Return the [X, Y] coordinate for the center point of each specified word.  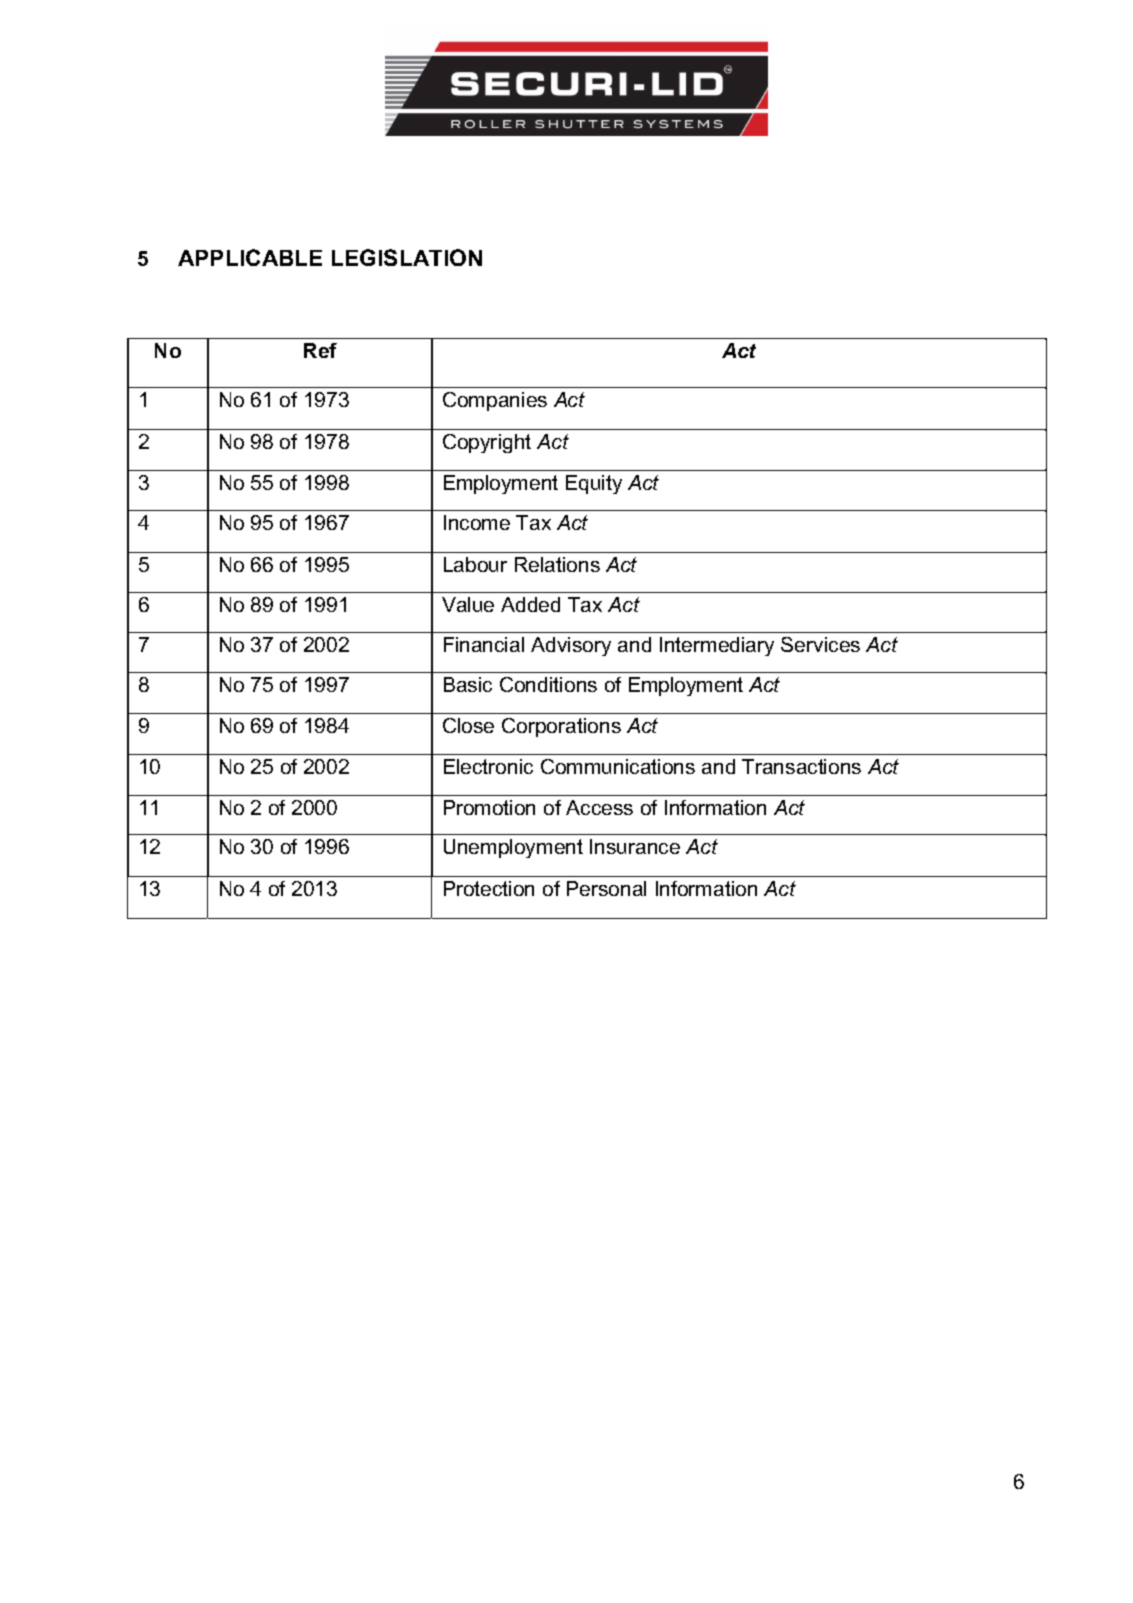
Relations [557, 564]
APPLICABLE [250, 257]
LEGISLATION [407, 257]
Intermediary [717, 646]
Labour [475, 564]
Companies [495, 401]
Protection [489, 888]
